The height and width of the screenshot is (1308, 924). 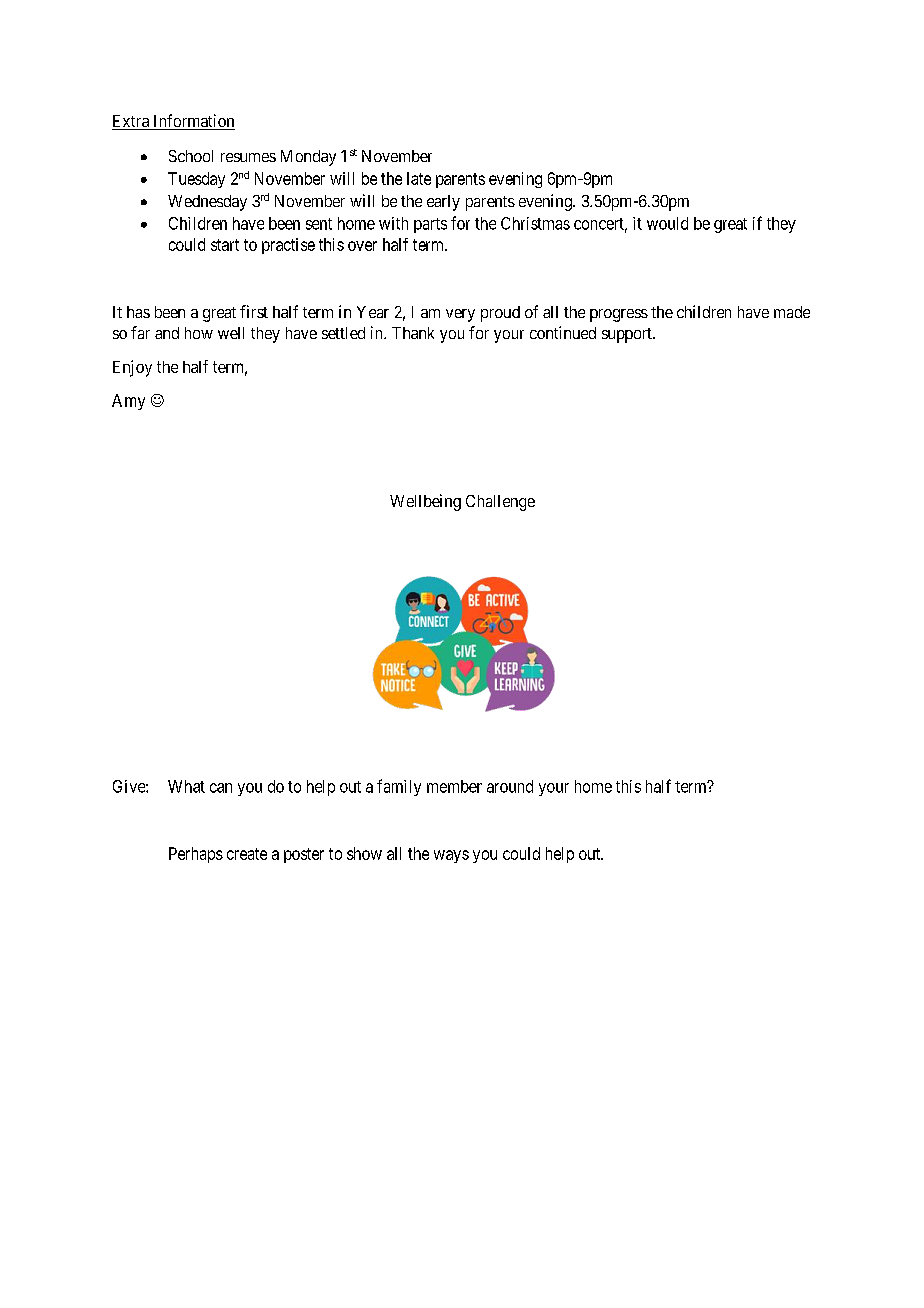 I want to click on late, so click(x=419, y=178).
